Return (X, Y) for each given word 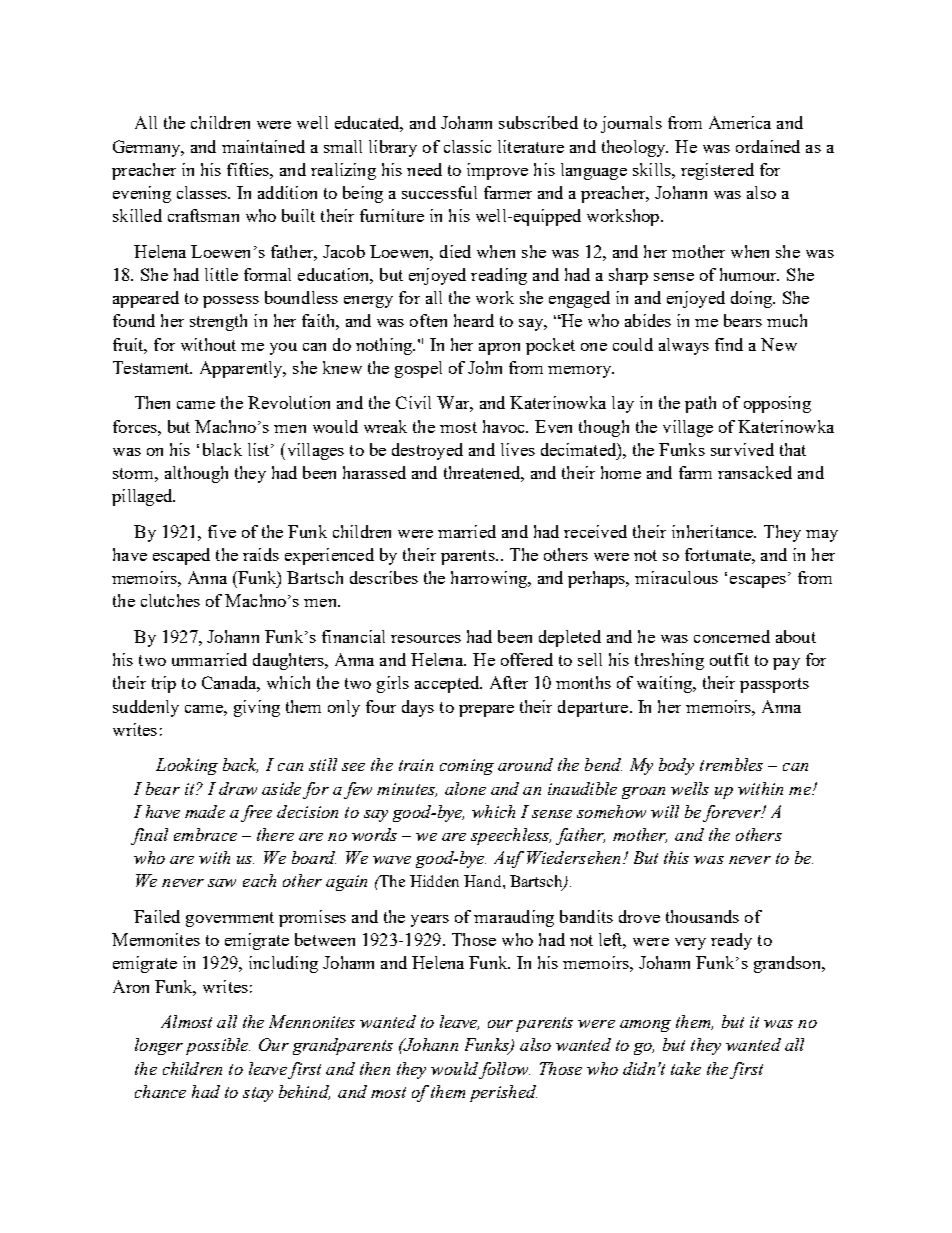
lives (518, 449)
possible (218, 1046)
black (222, 449)
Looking (187, 766)
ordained (768, 146)
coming (467, 767)
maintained (263, 146)
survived (742, 449)
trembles (731, 764)
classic (467, 146)
